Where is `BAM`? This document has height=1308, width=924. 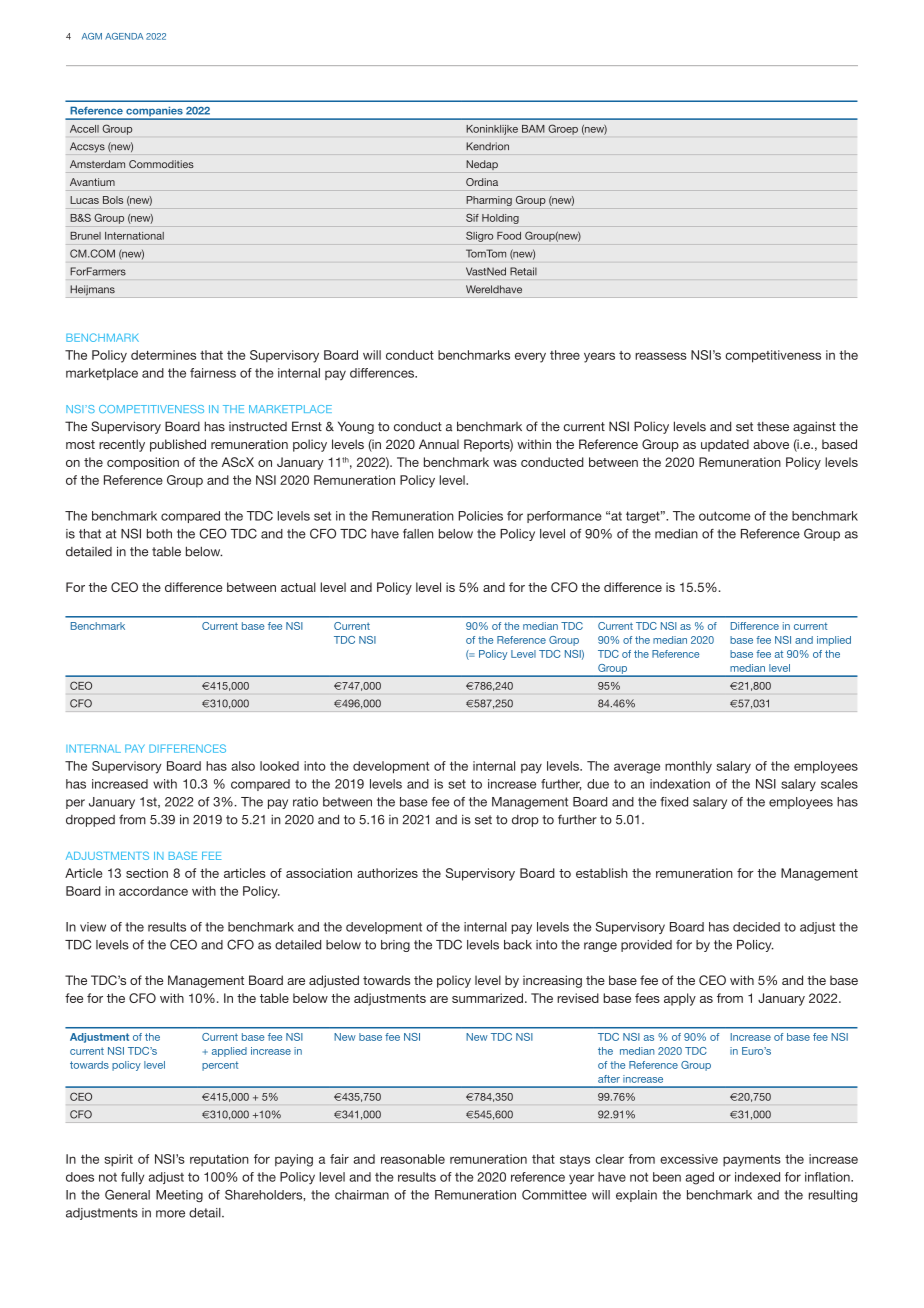
BAM is located at coordinates (533, 129).
